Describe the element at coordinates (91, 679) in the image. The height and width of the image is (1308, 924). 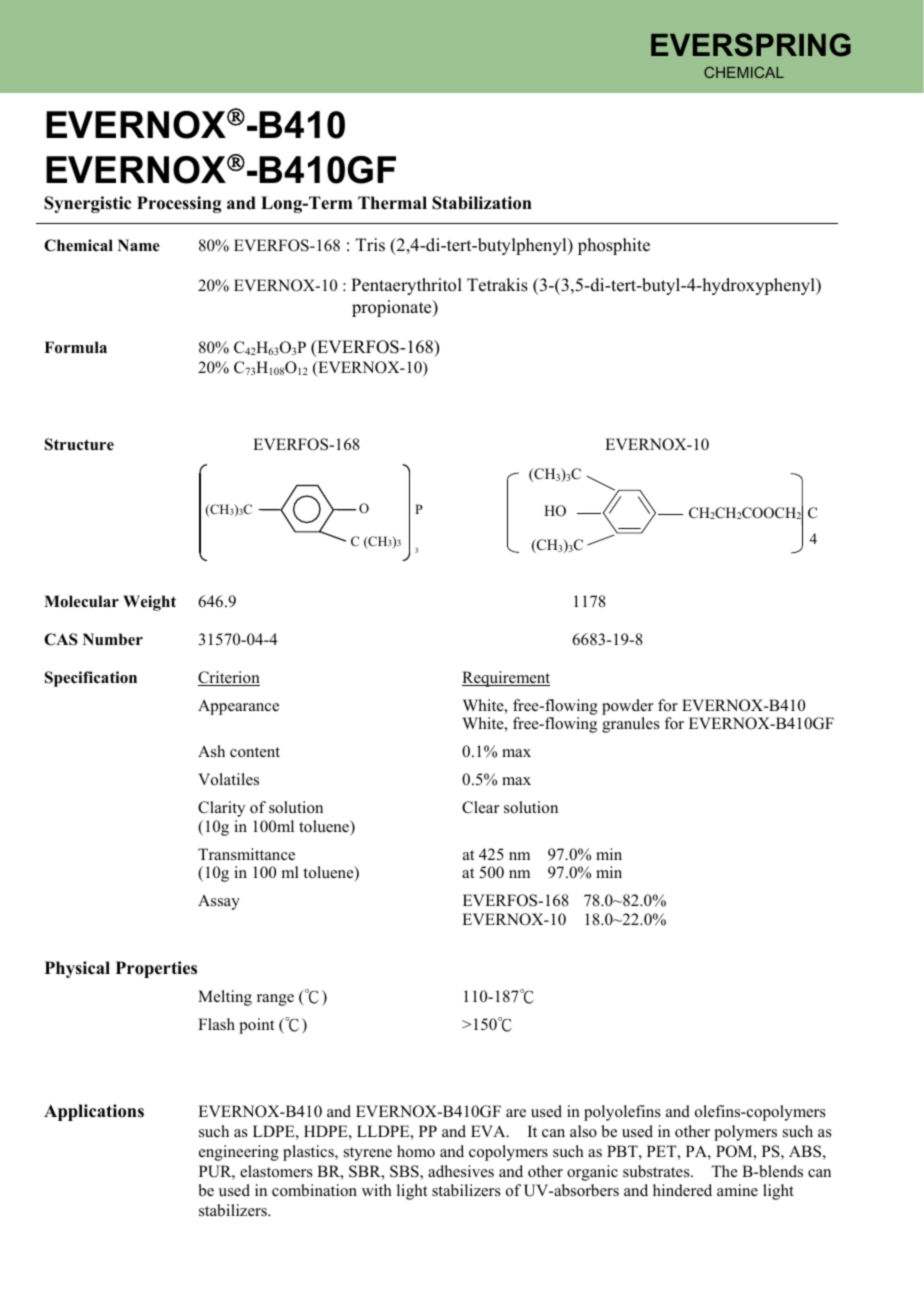
I see `Specification` at that location.
